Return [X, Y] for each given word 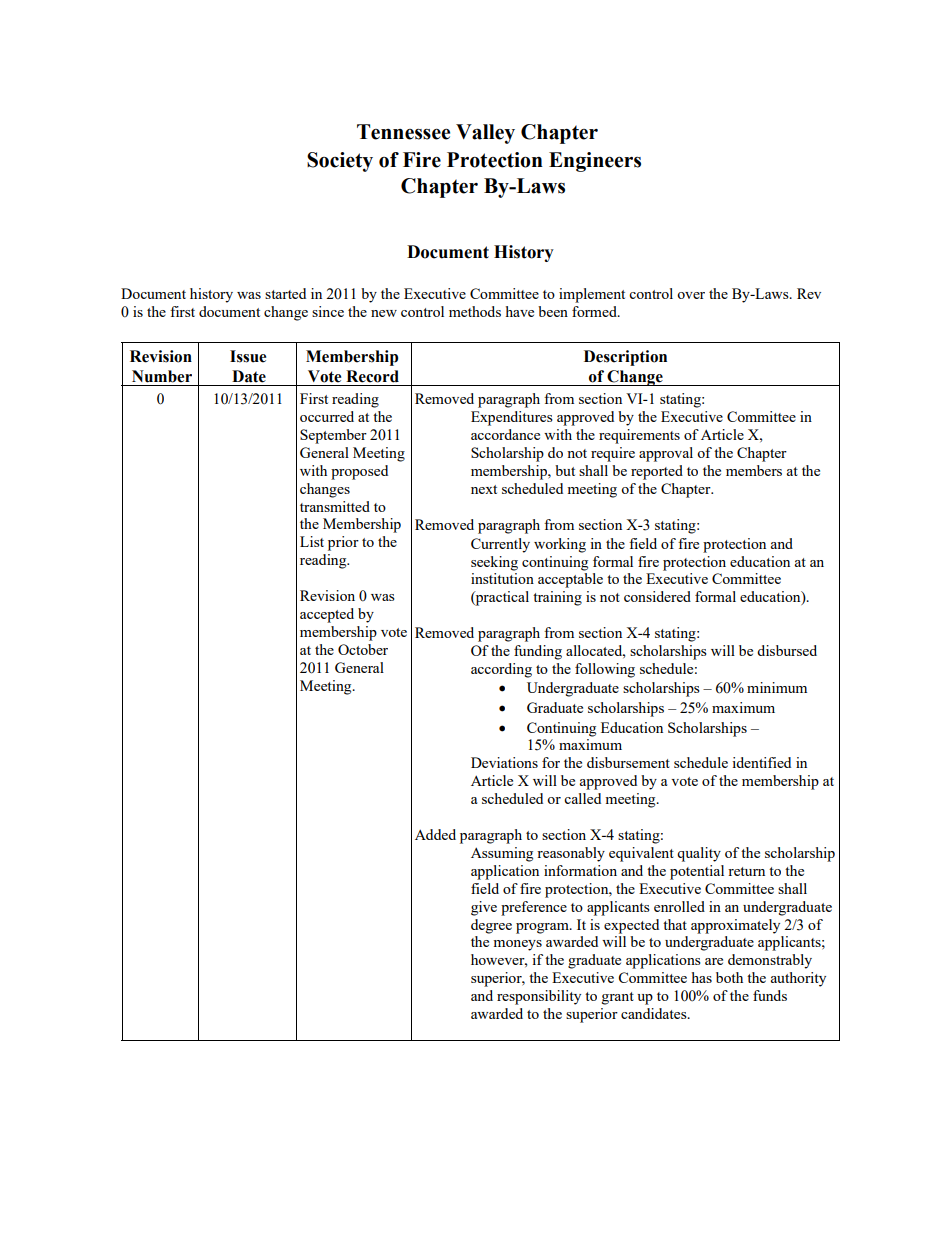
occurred [327, 416]
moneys [517, 945]
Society [340, 162]
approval [666, 454]
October [363, 649]
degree [491, 926]
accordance [505, 434]
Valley [485, 134]
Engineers [595, 162]
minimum [777, 687]
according [501, 670]
